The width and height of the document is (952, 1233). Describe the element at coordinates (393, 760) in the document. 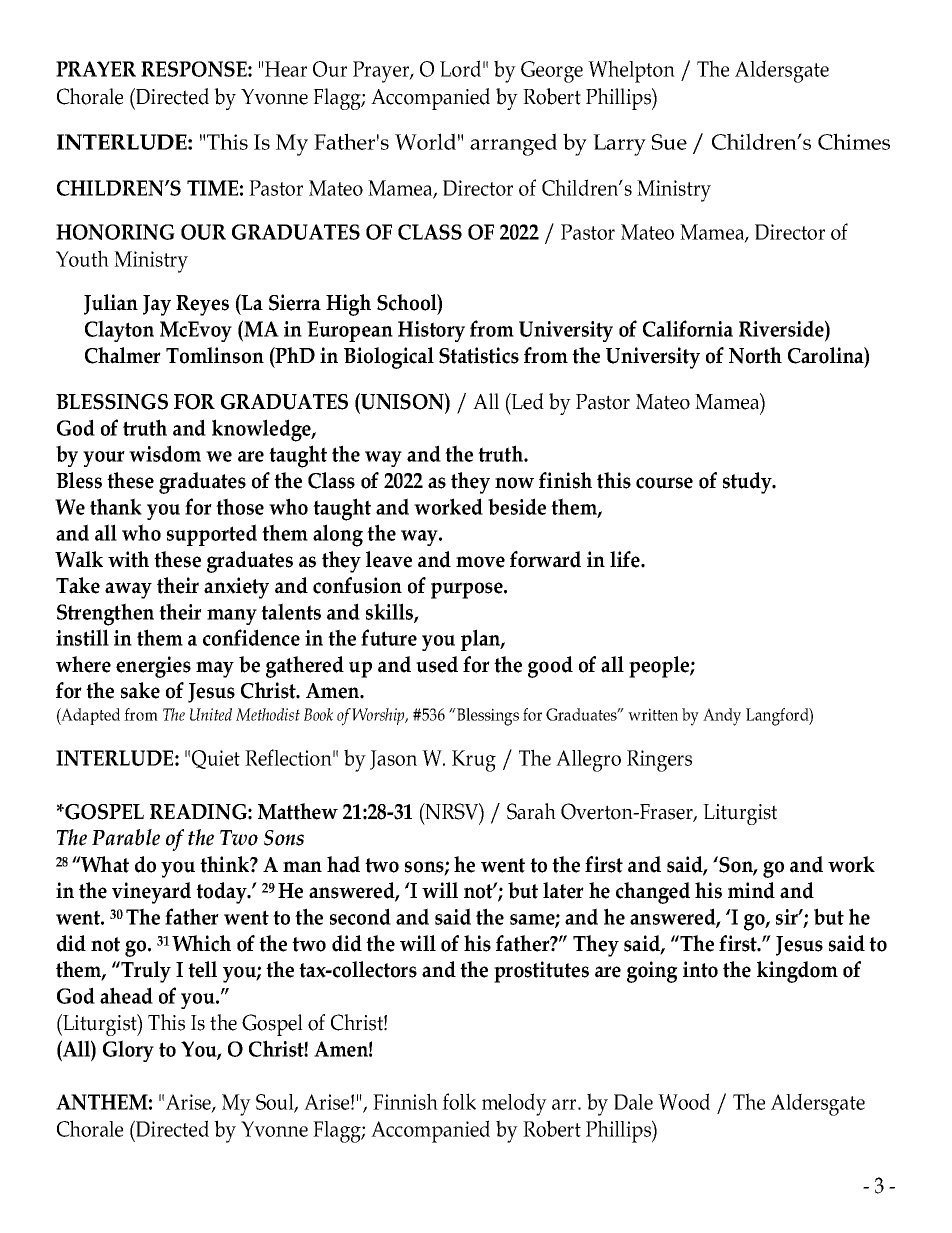

I see `Jason` at that location.
